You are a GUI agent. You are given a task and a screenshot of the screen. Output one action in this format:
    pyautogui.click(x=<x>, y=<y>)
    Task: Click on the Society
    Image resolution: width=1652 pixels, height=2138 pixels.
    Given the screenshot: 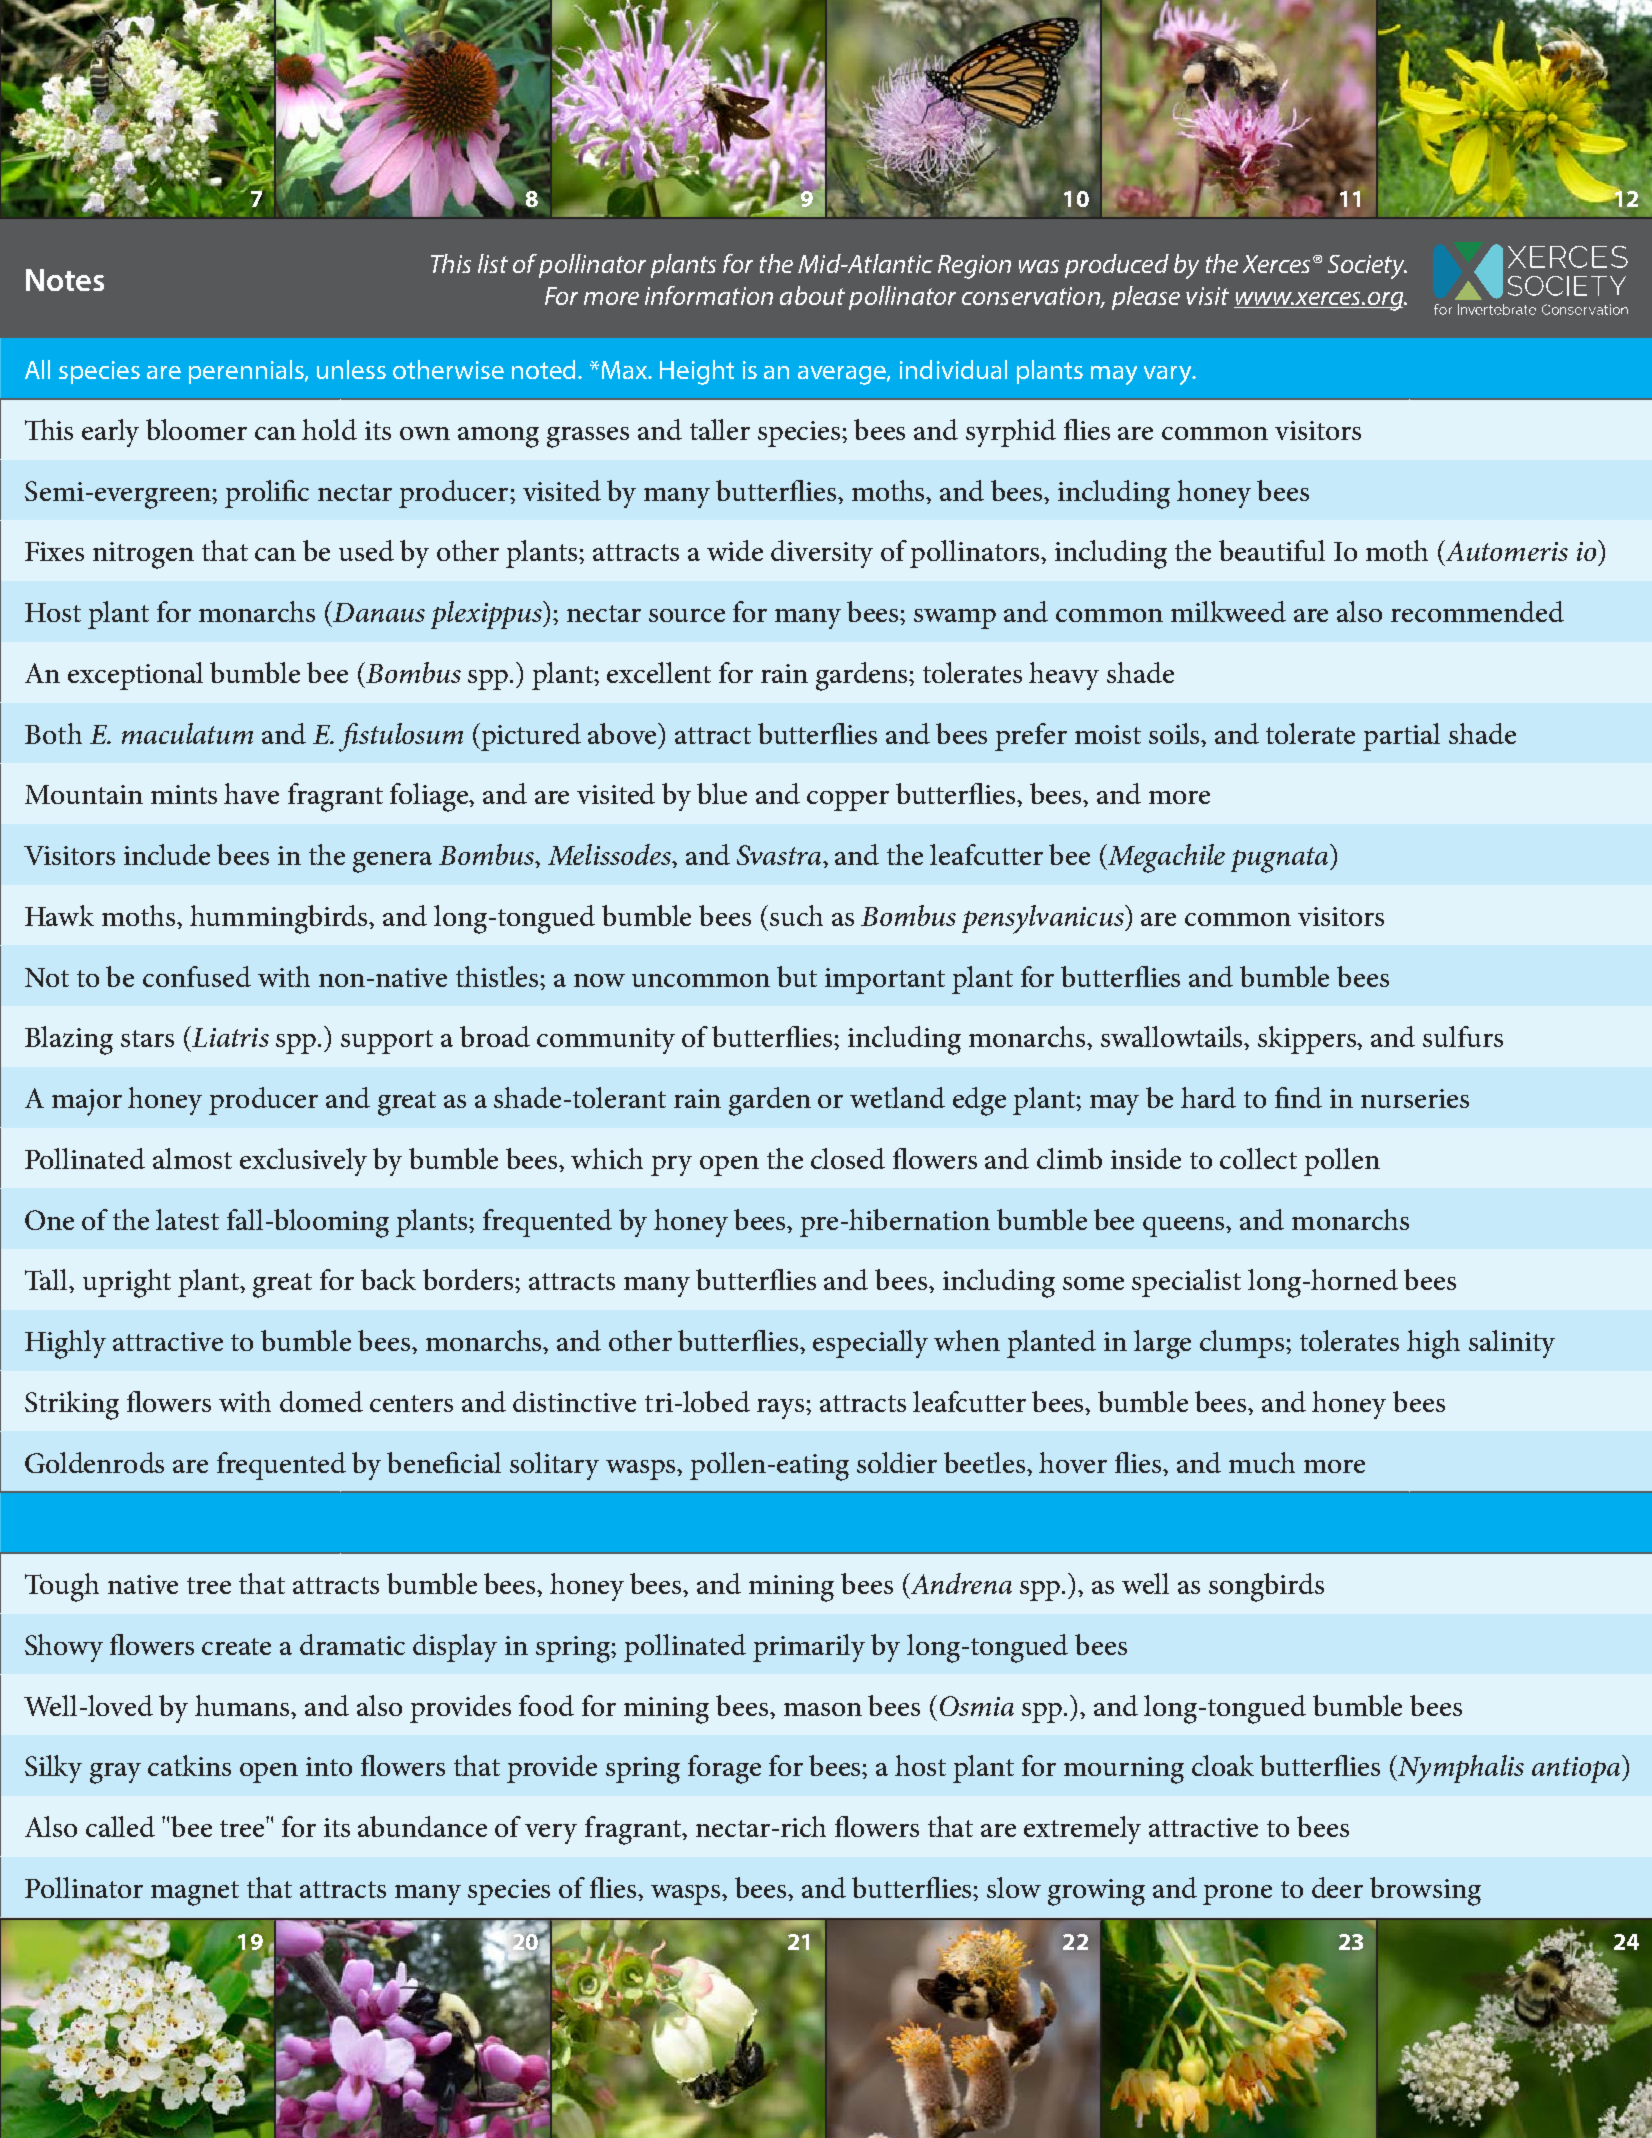 What is the action you would take?
    pyautogui.click(x=1367, y=267)
